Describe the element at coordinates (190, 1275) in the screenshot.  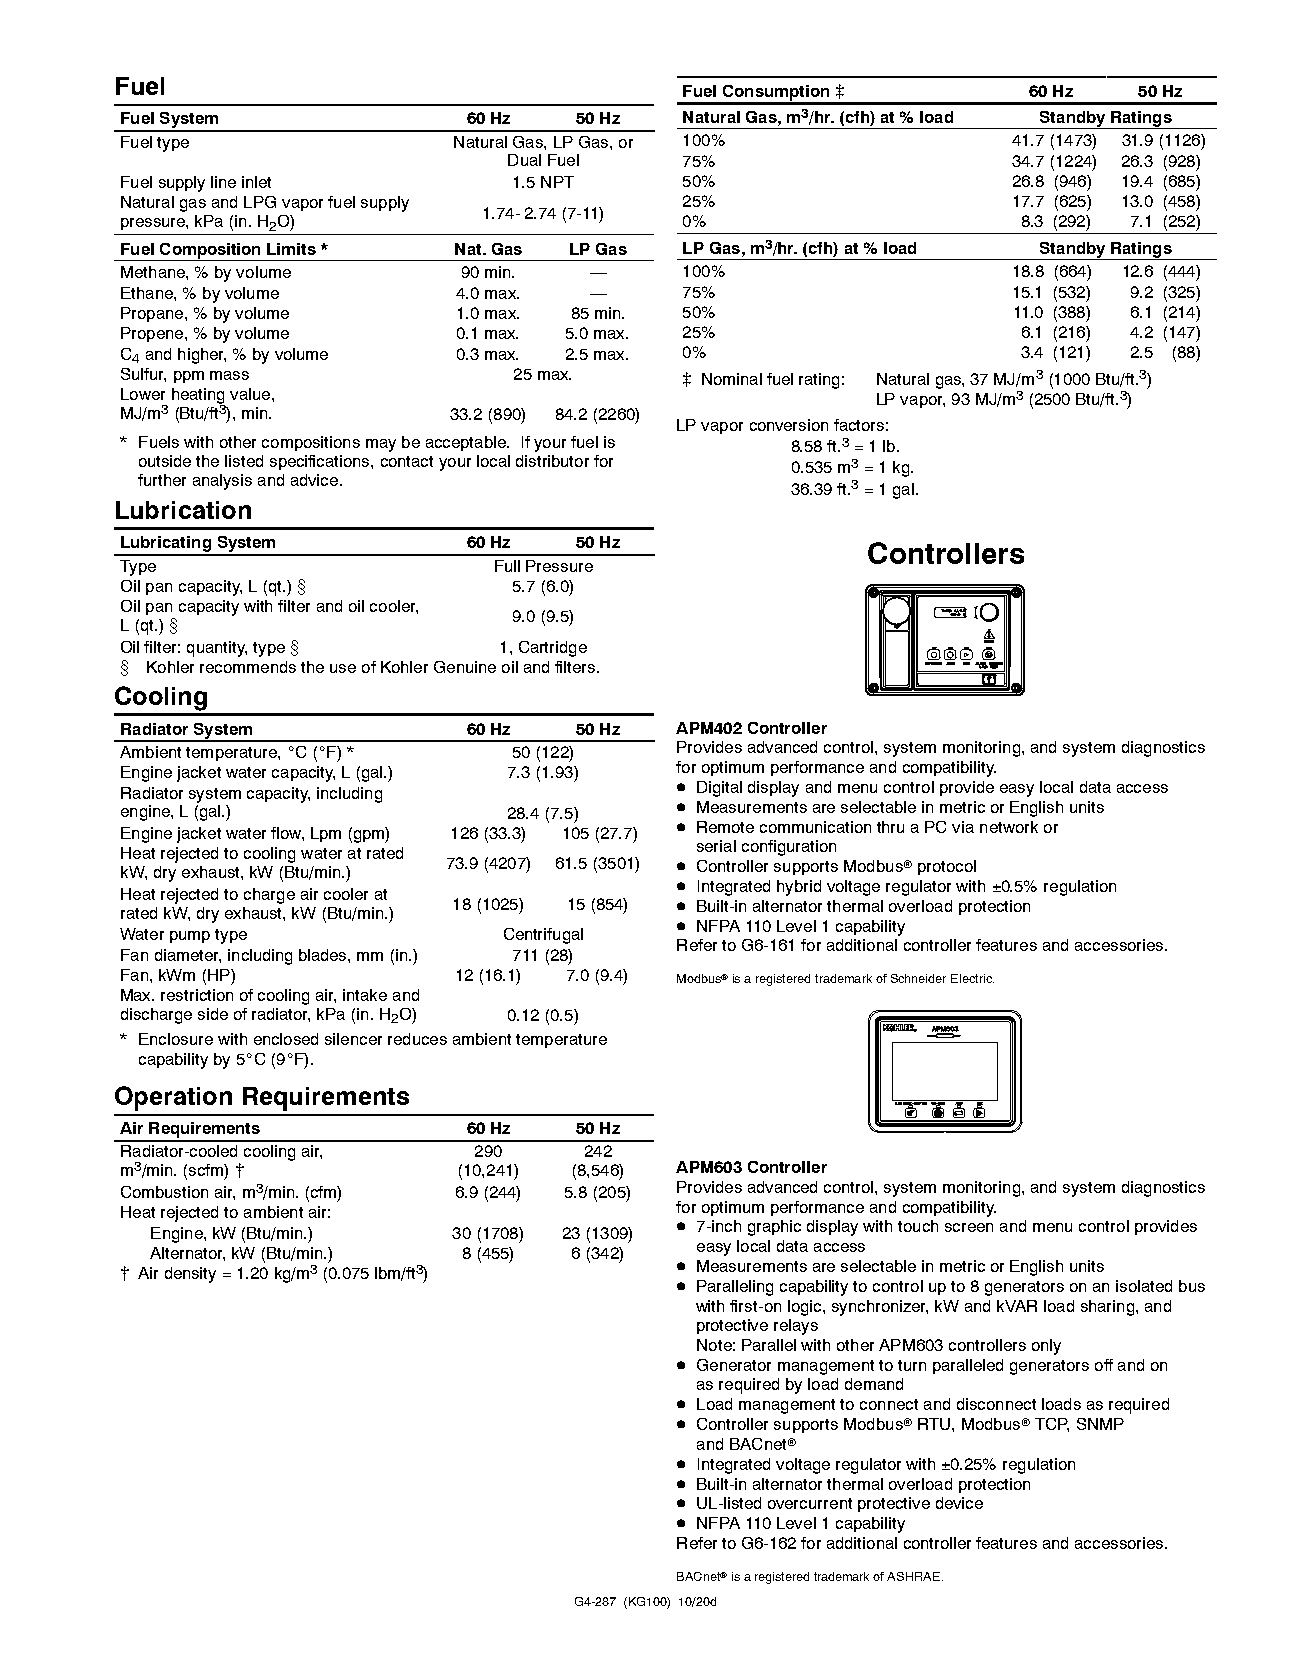
I see `density` at that location.
